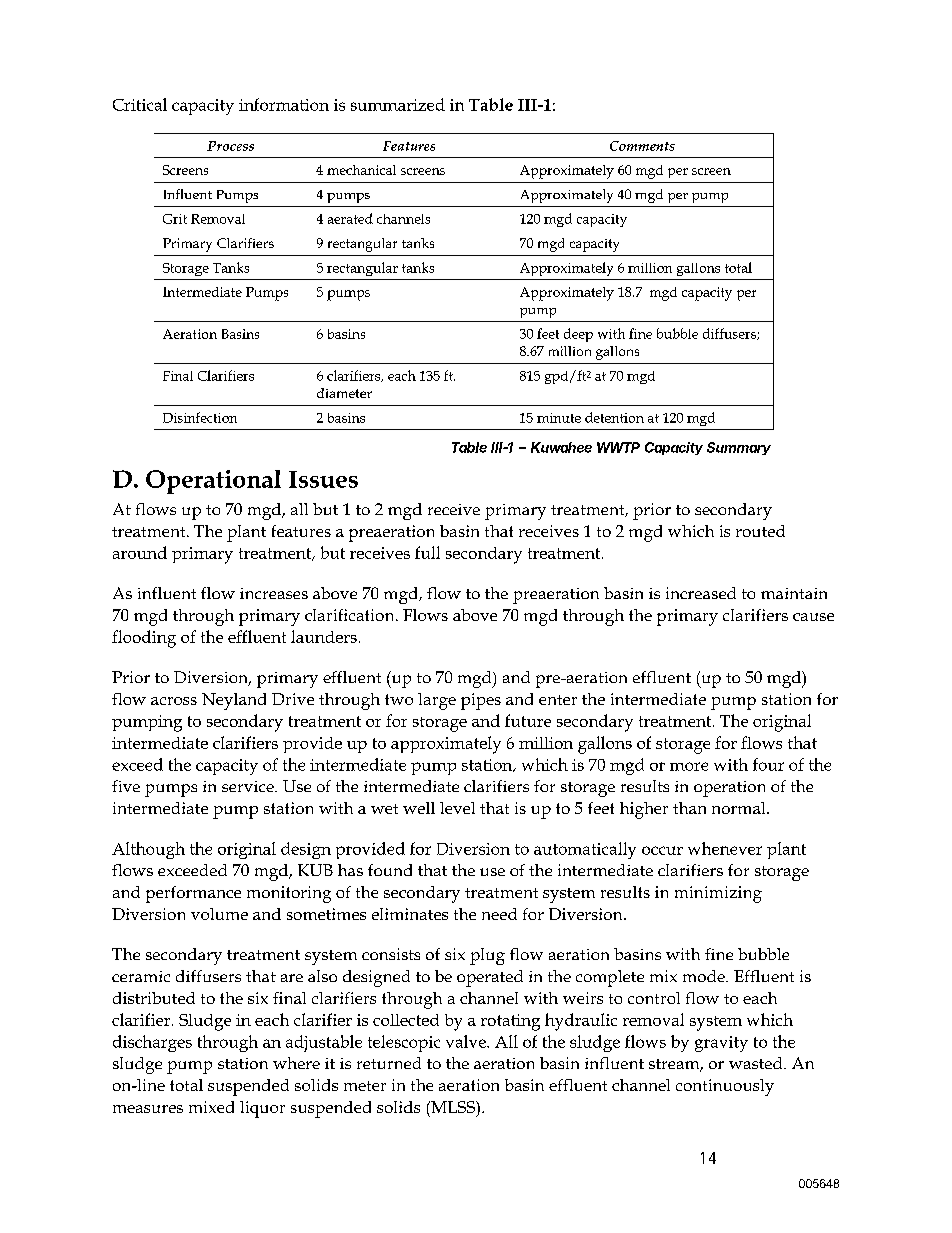  Describe the element at coordinates (642, 146) in the screenshot. I see `Comments` at that location.
